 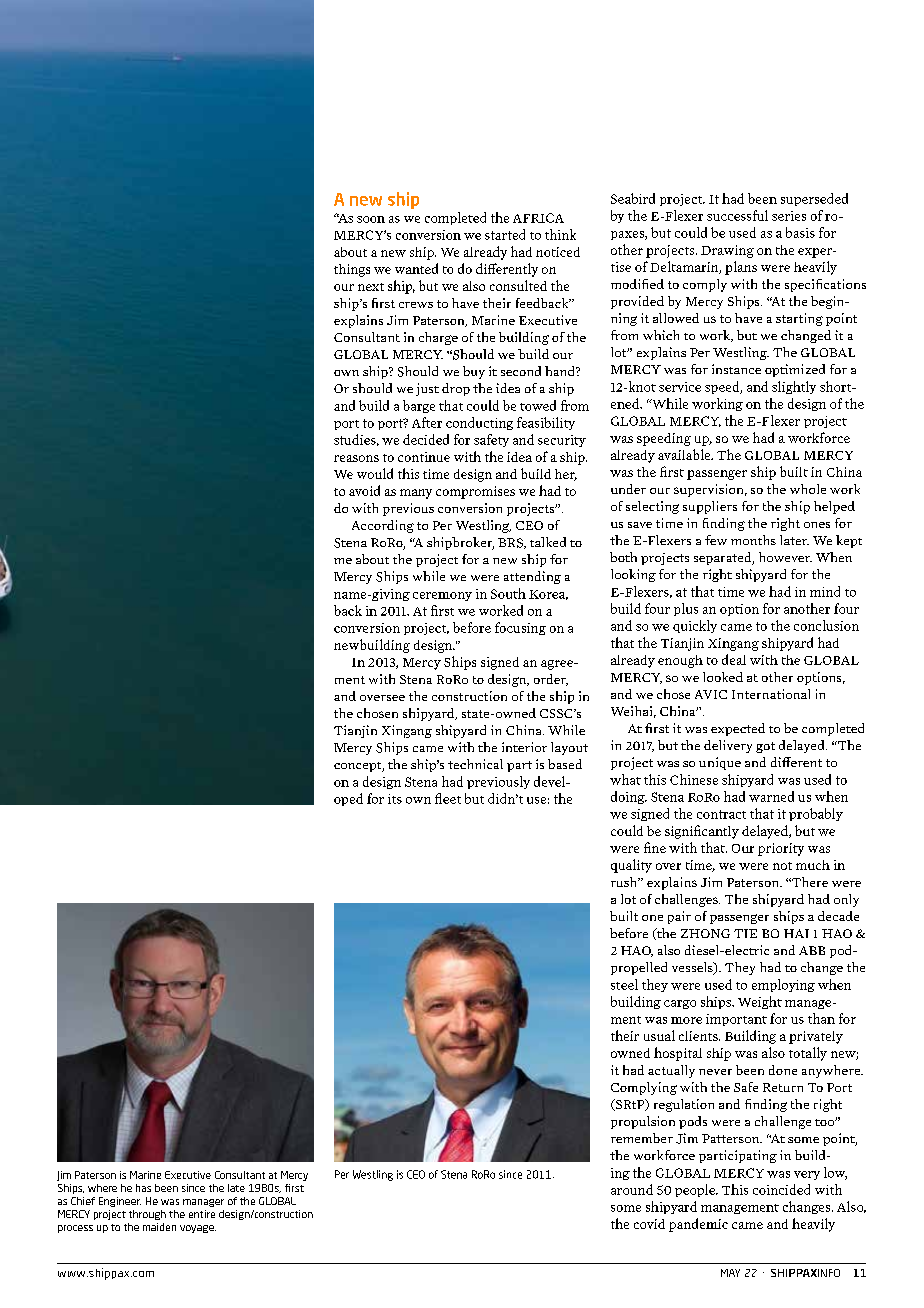 I want to click on its, so click(x=395, y=799).
